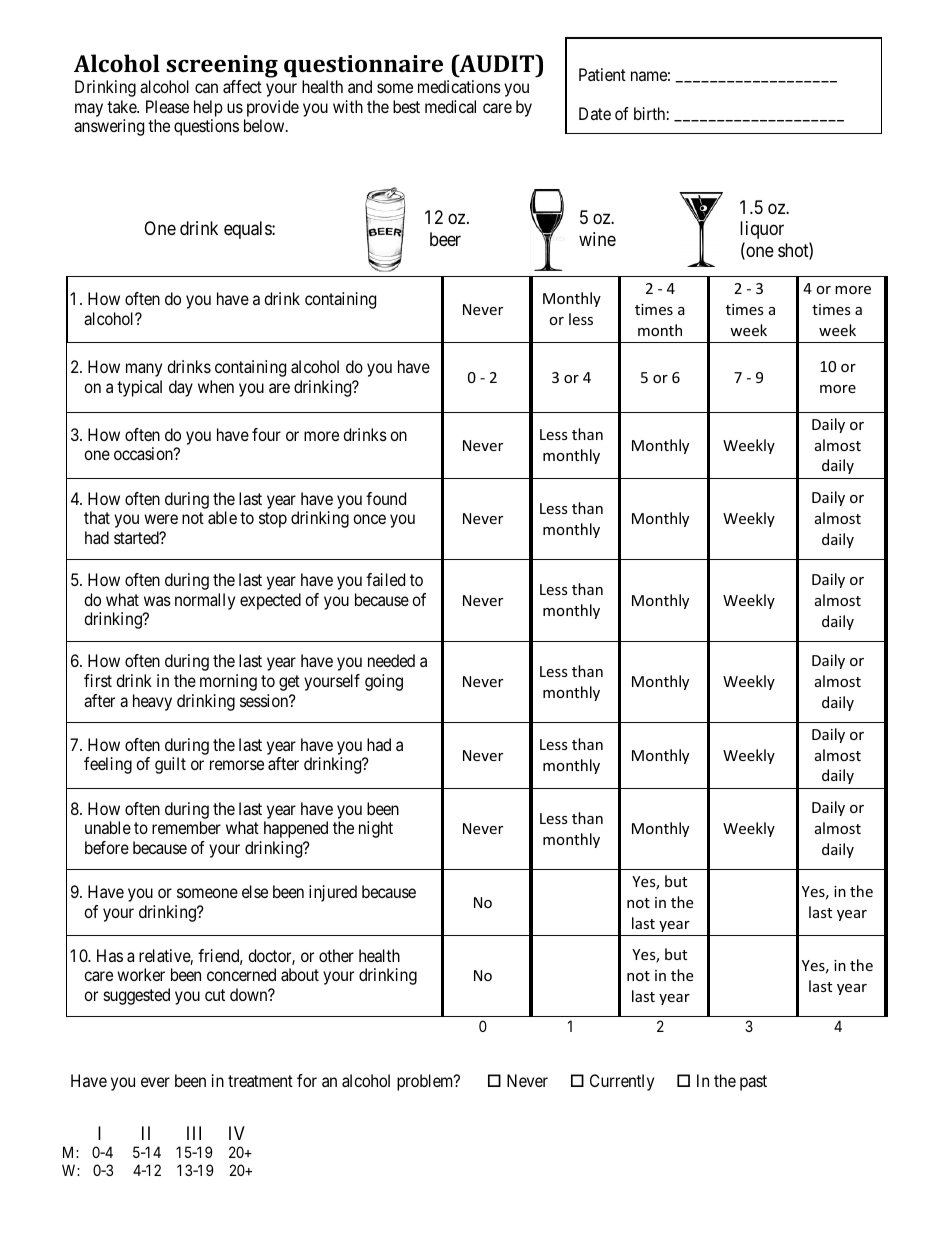  What do you see at coordinates (376, 829) in the screenshot?
I see `night` at bounding box center [376, 829].
